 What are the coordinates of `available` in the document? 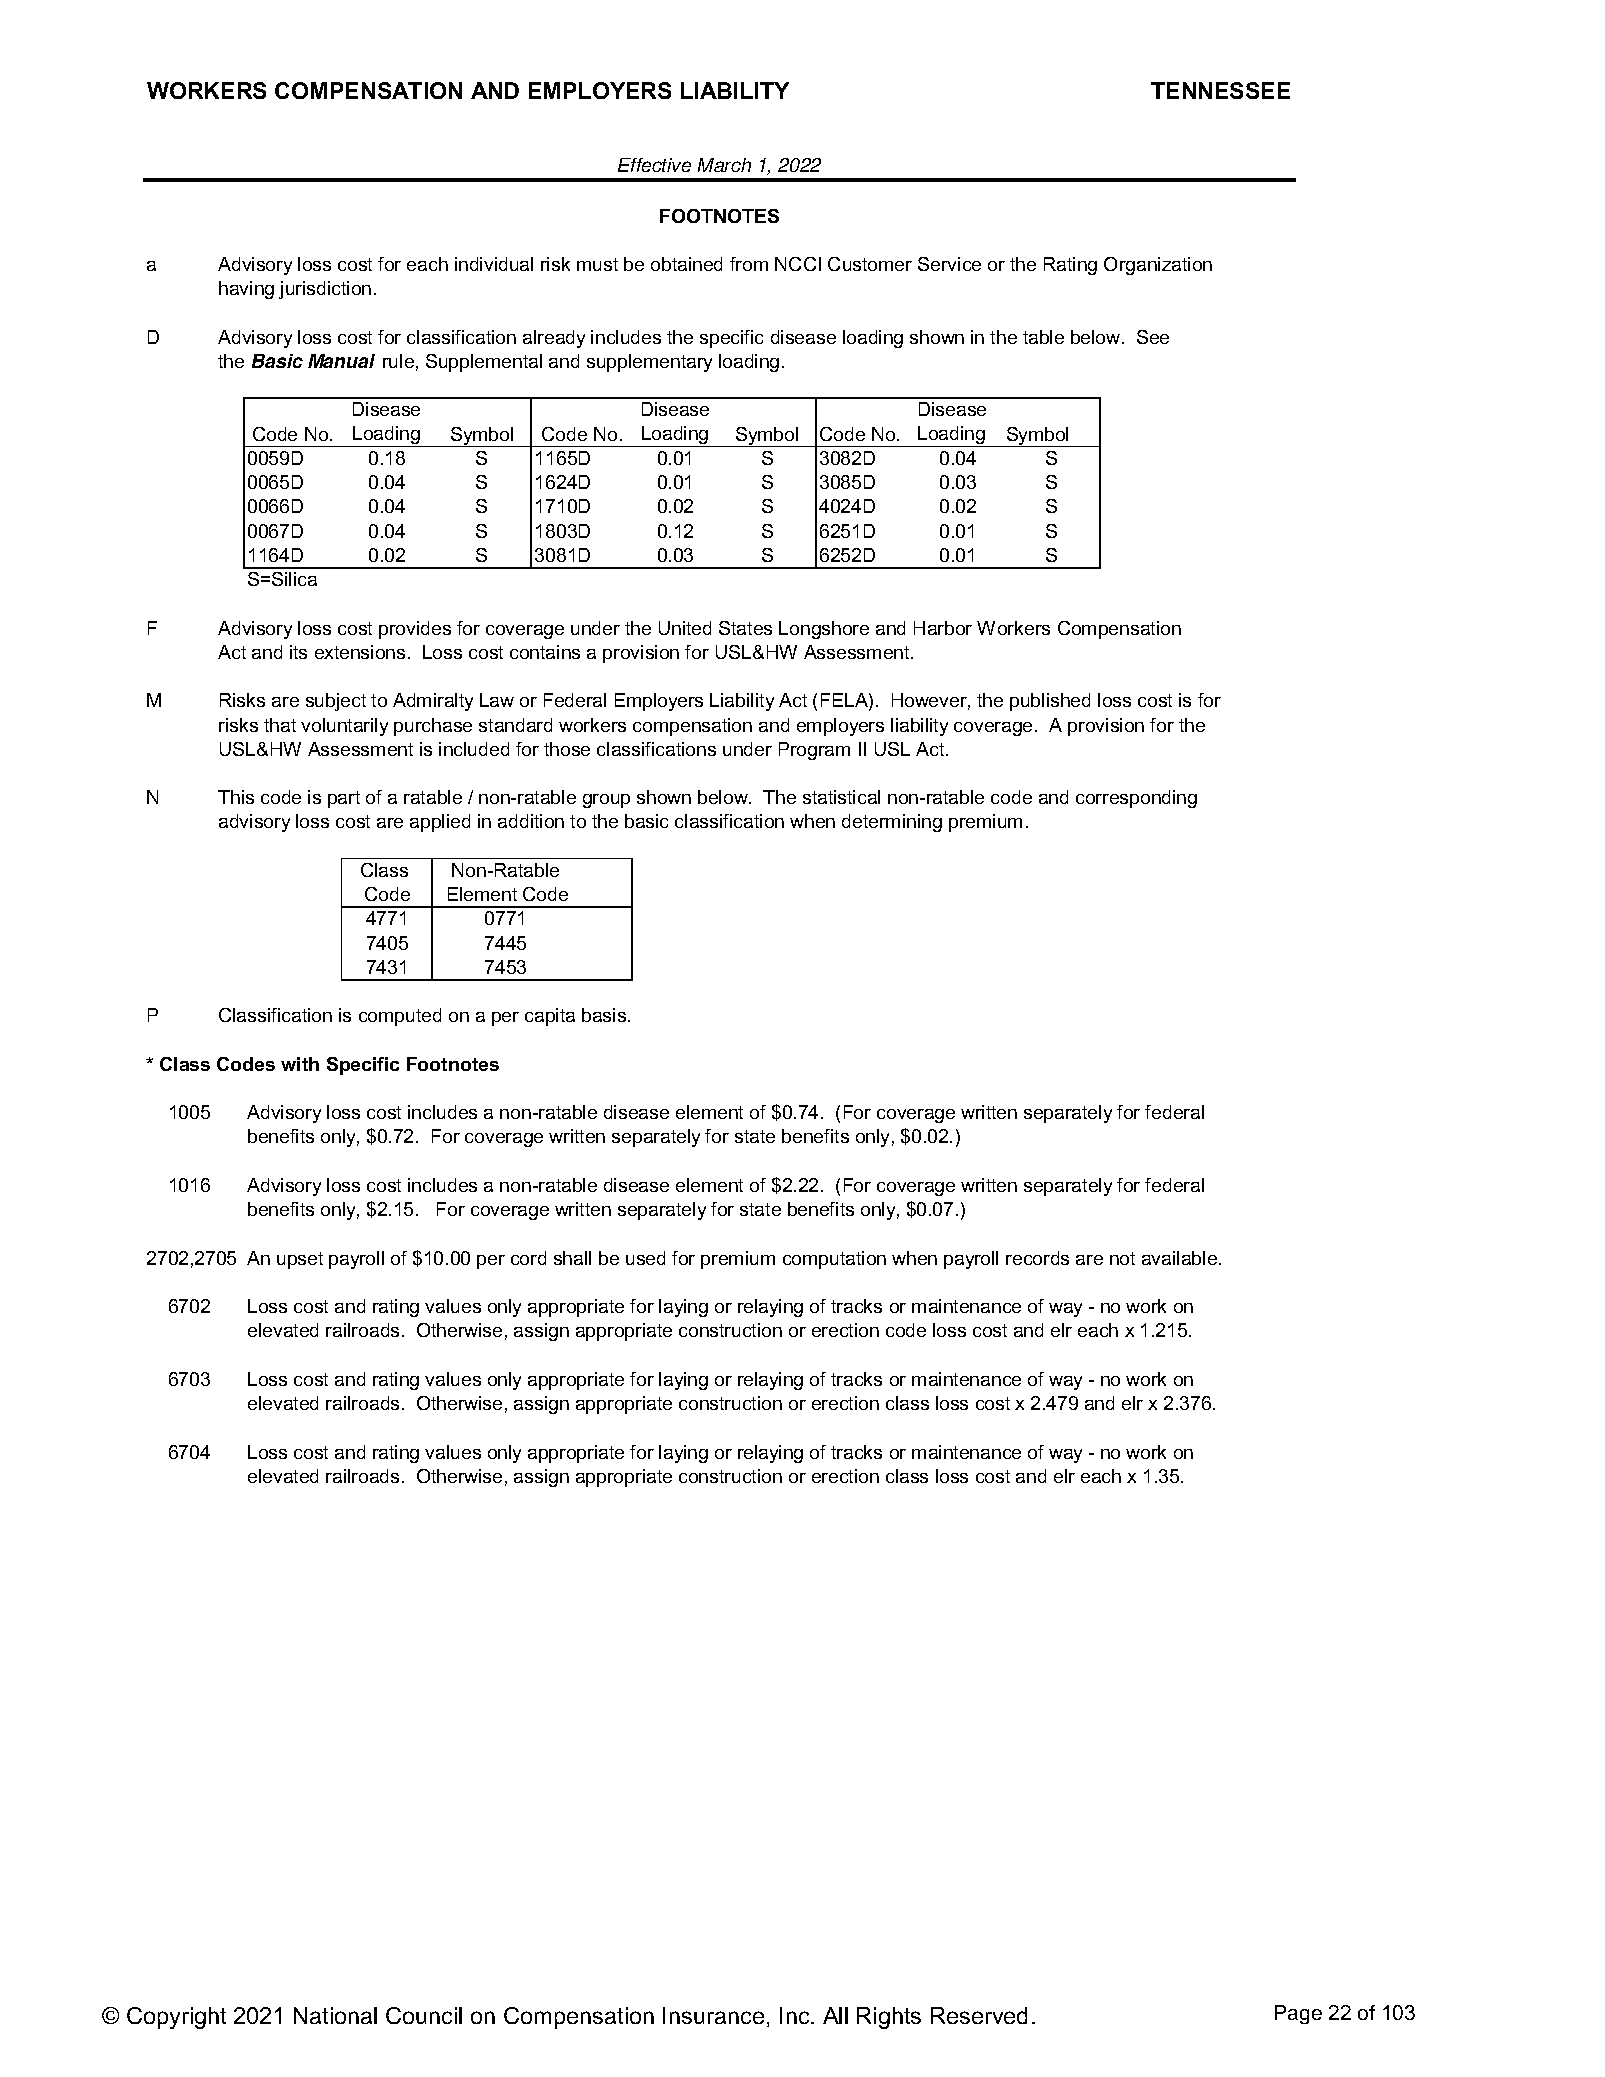 It's located at (1181, 1258).
